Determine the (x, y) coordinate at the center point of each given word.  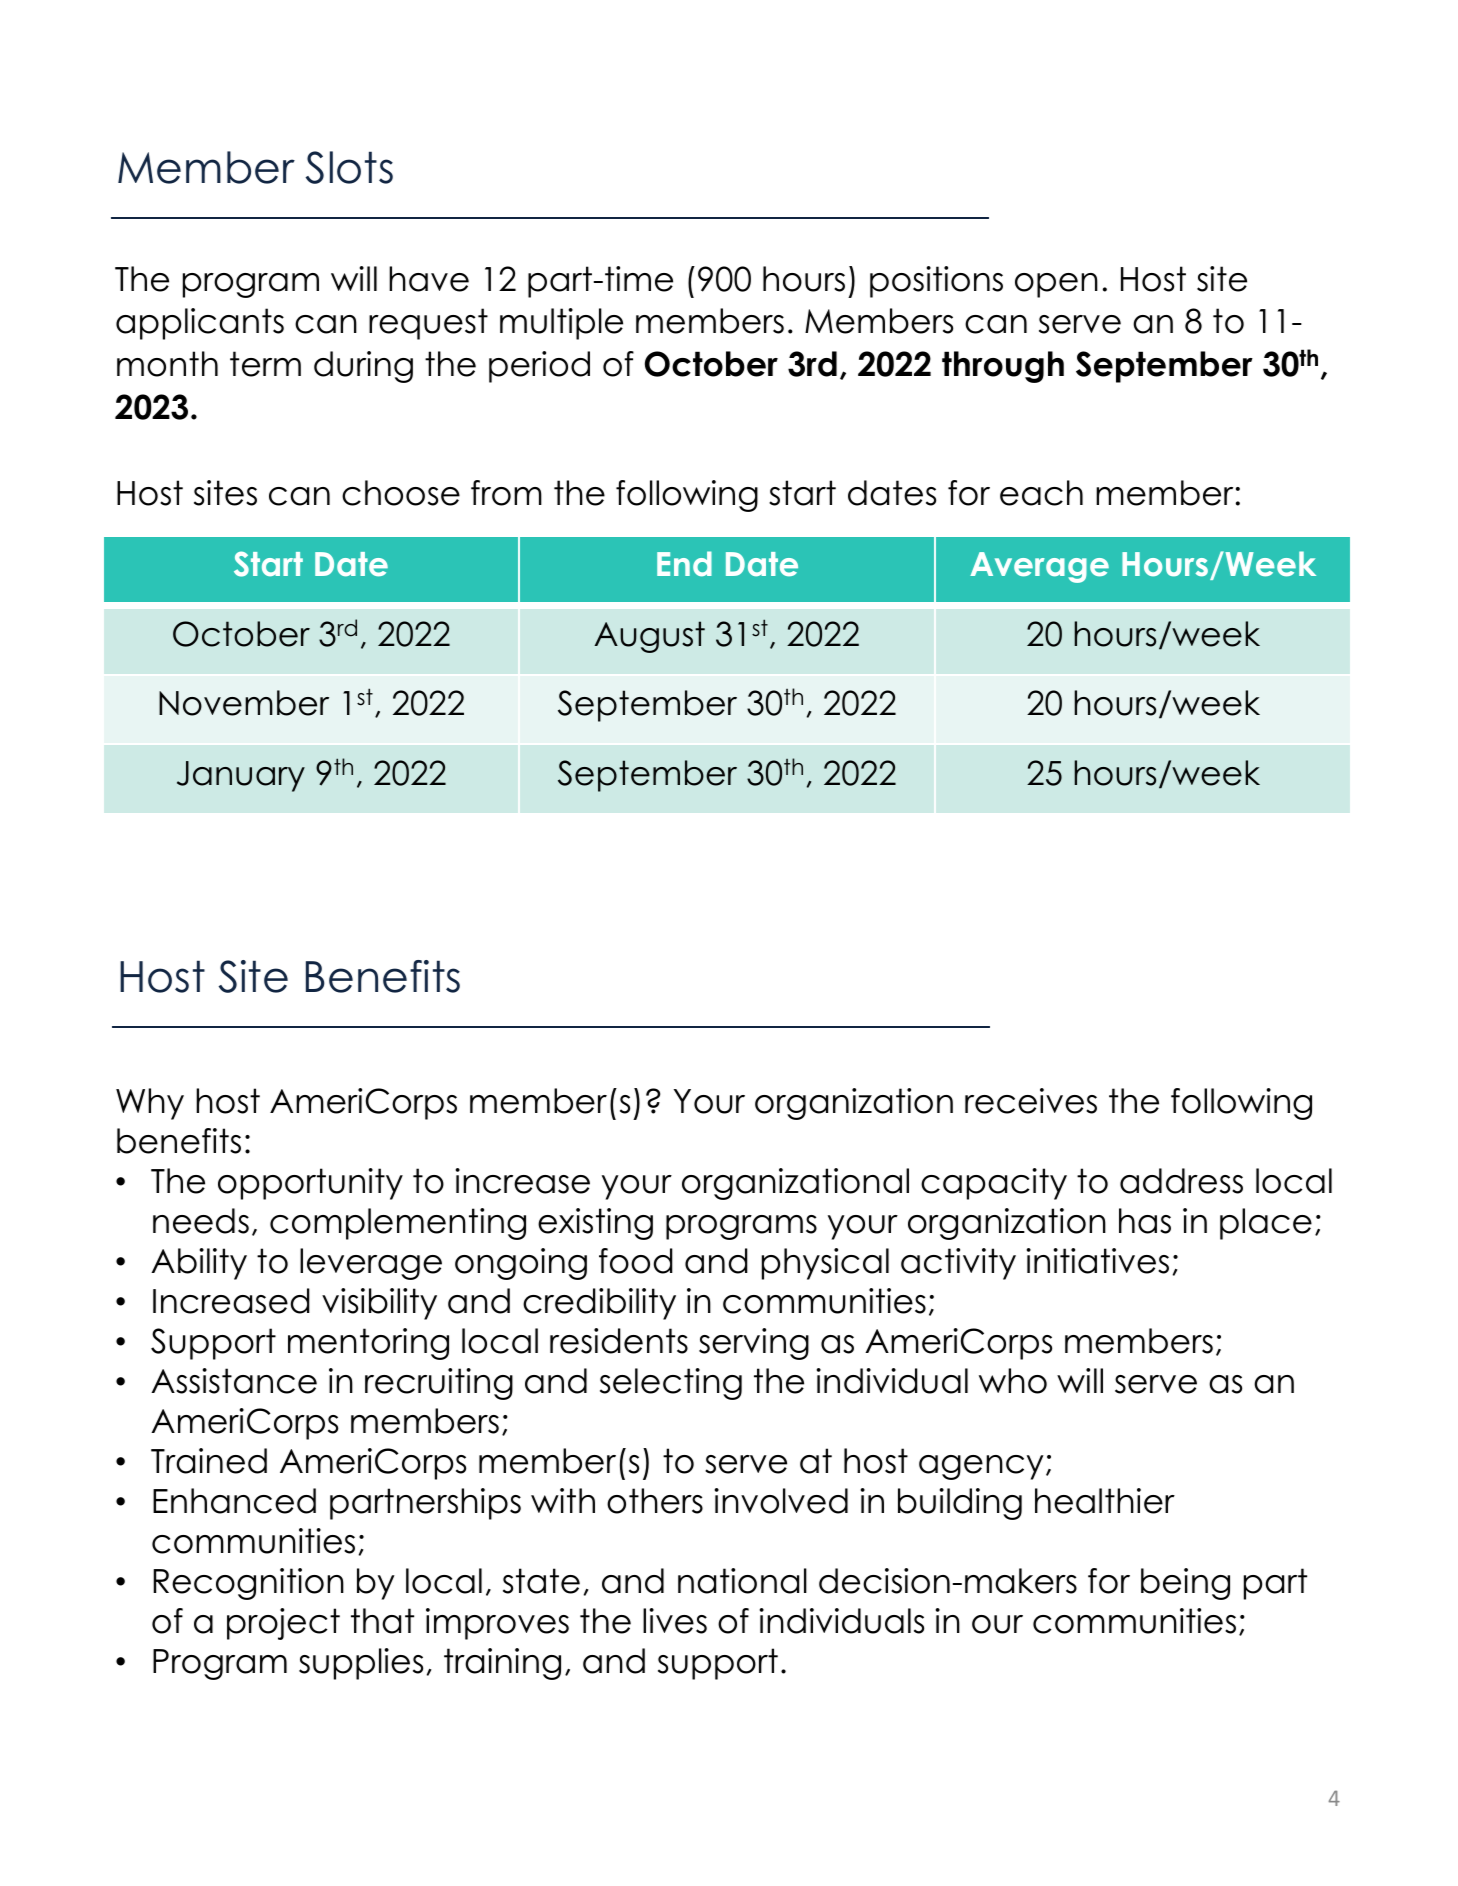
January (241, 776)
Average (1039, 567)
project (283, 1624)
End (684, 564)
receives (1031, 1101)
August (650, 637)
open (1056, 285)
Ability (199, 1264)
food (636, 1261)
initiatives (1098, 1261)
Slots (349, 167)
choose (401, 493)
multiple (561, 324)
